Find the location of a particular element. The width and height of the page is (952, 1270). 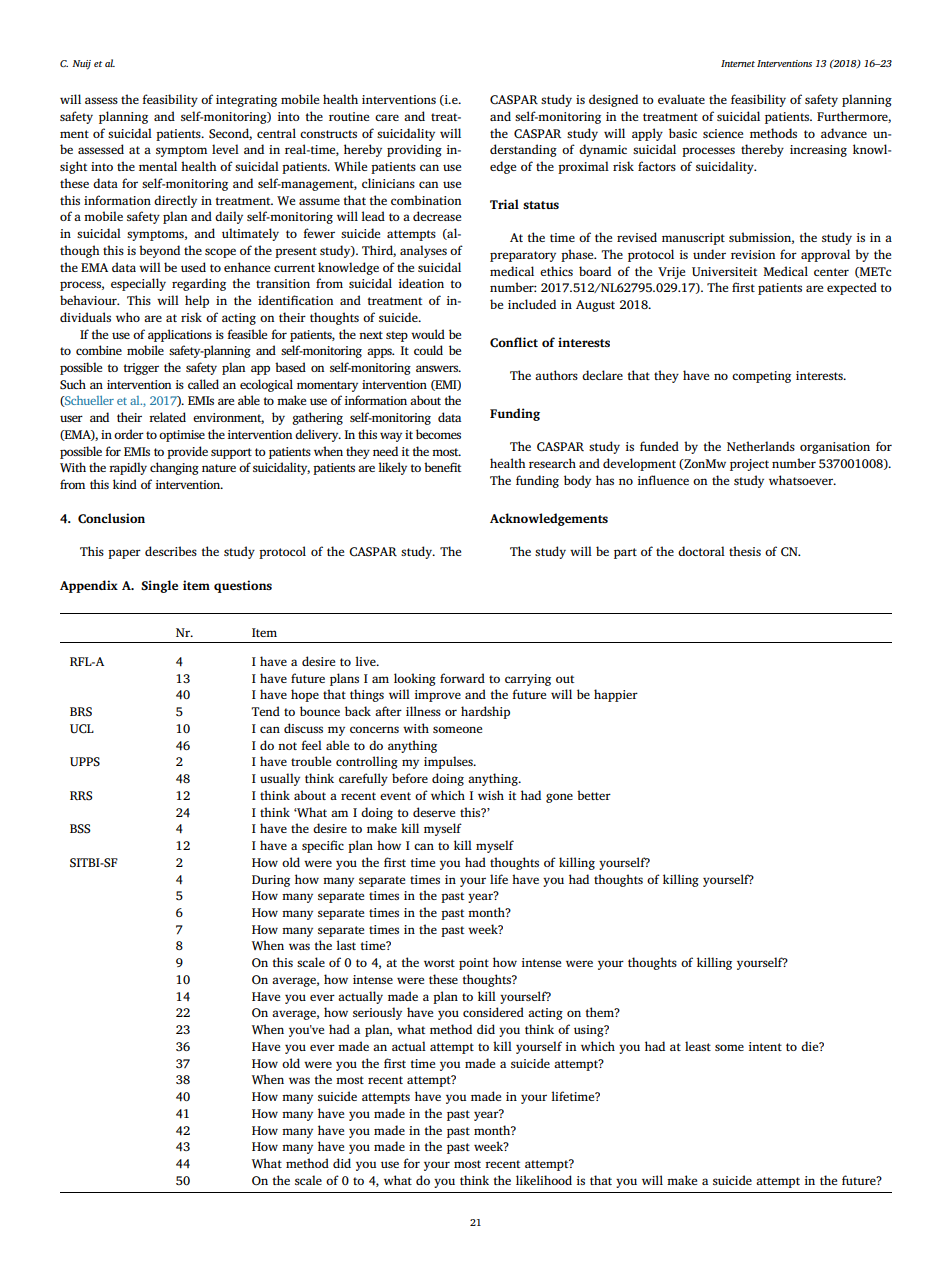

answers is located at coordinates (438, 368).
